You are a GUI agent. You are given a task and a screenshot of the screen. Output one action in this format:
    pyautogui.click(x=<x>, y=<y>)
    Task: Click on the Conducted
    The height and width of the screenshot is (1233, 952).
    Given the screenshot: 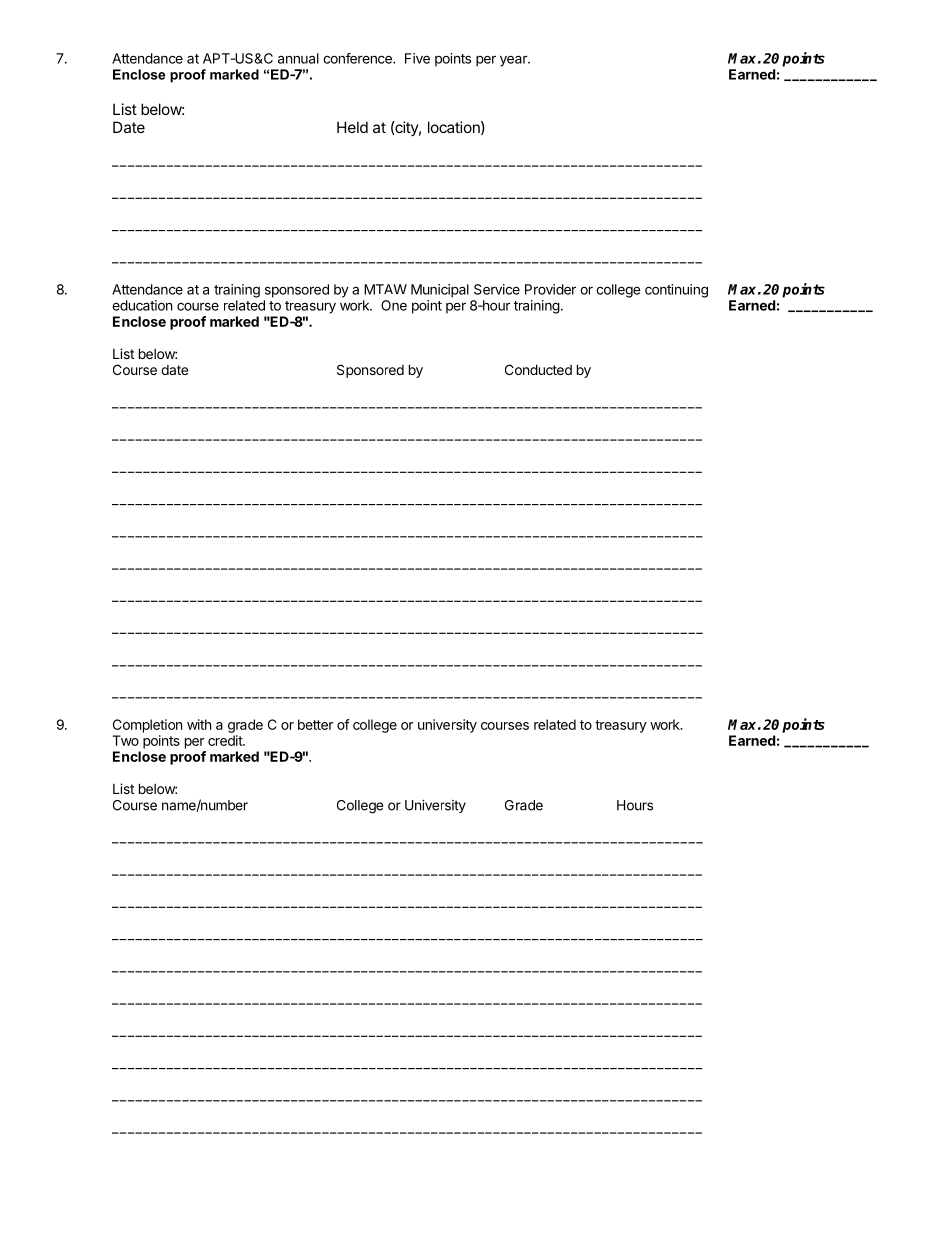 What is the action you would take?
    pyautogui.click(x=538, y=369)
